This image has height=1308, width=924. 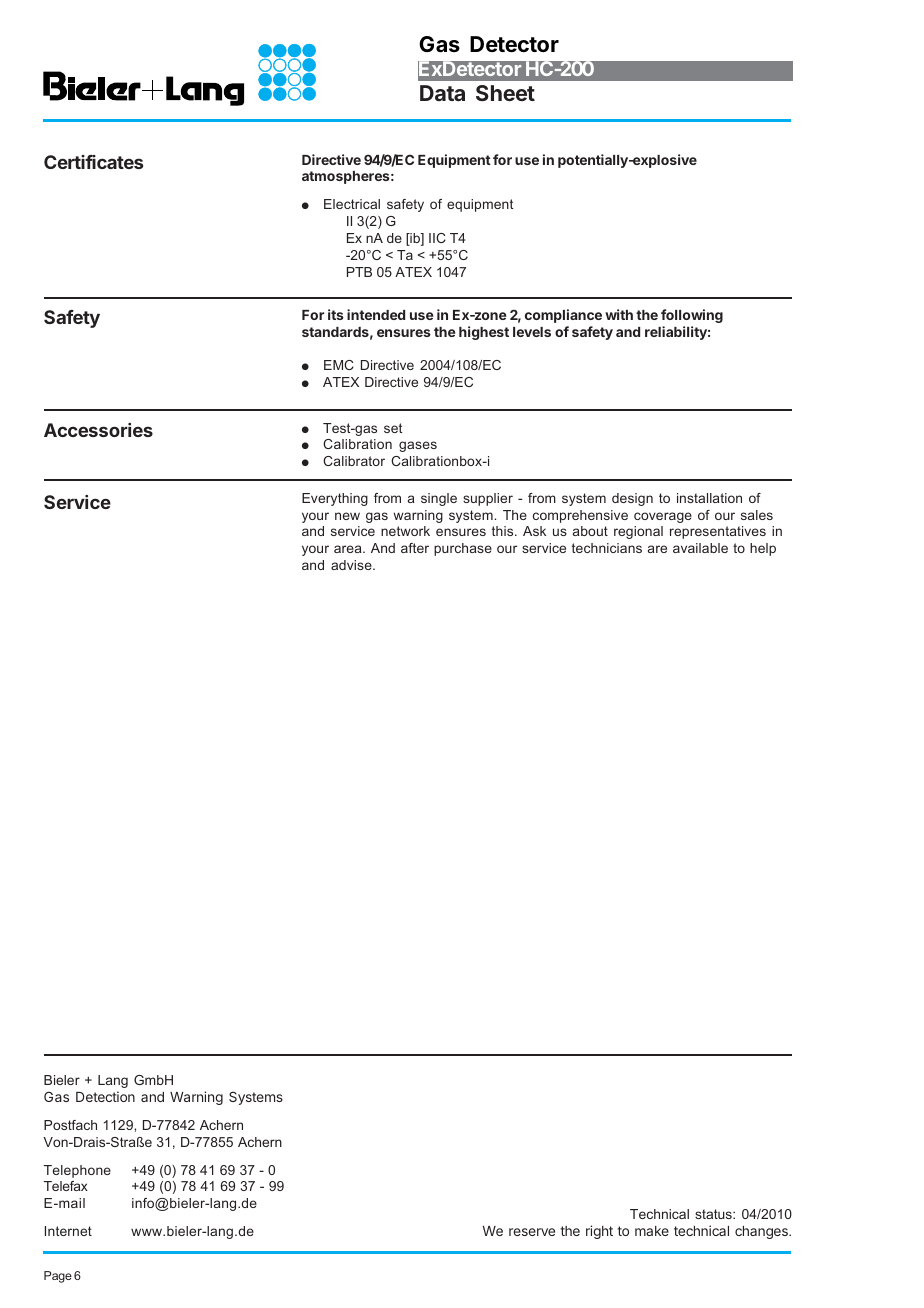 What do you see at coordinates (93, 162) in the image?
I see `Certificates` at bounding box center [93, 162].
